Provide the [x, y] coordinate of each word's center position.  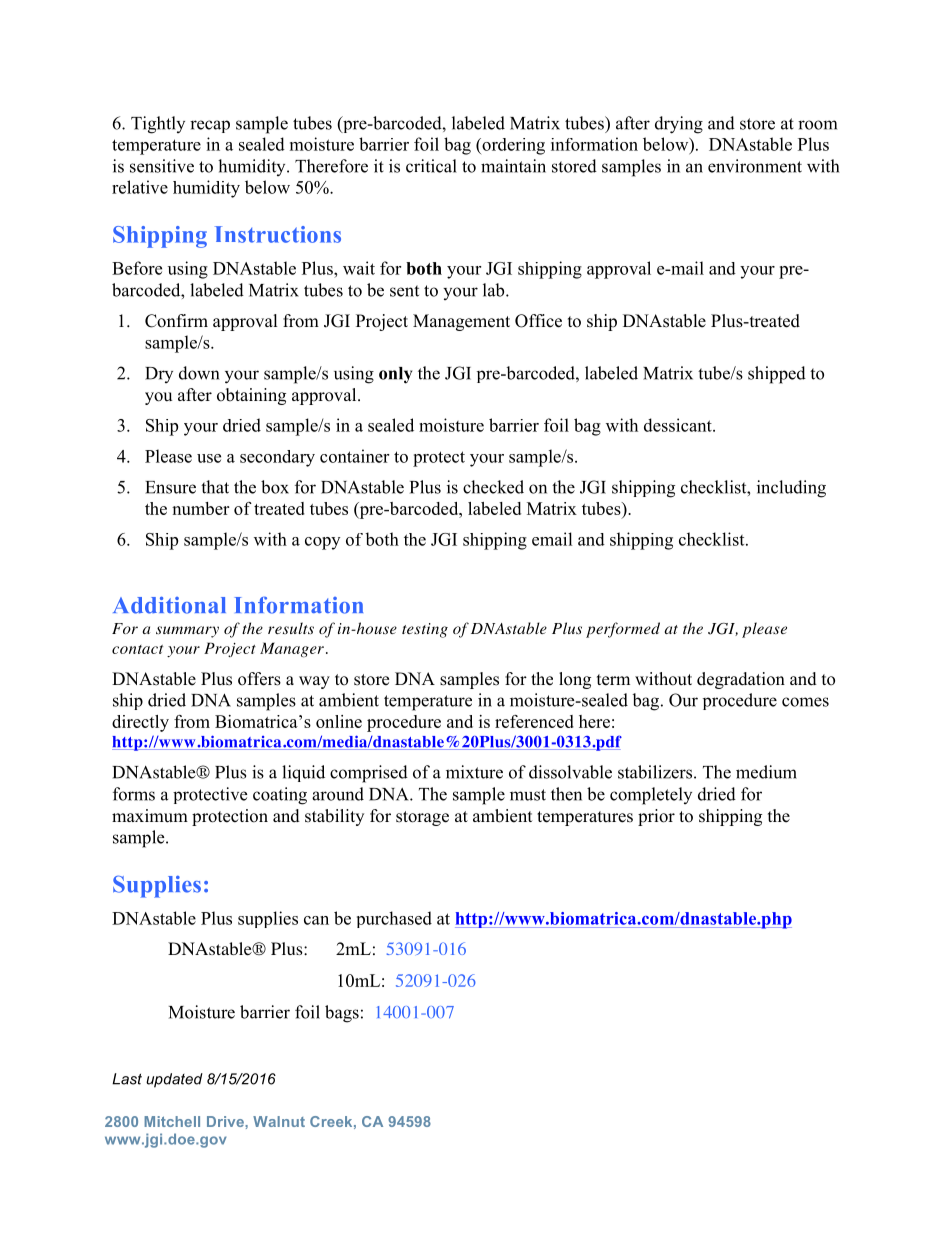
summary [187, 632]
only [395, 375]
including [791, 489]
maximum [150, 816]
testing [425, 630]
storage [422, 818]
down [199, 373]
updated [174, 1080]
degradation [741, 680]
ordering [512, 146]
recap [210, 126]
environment [755, 166]
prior [656, 817]
